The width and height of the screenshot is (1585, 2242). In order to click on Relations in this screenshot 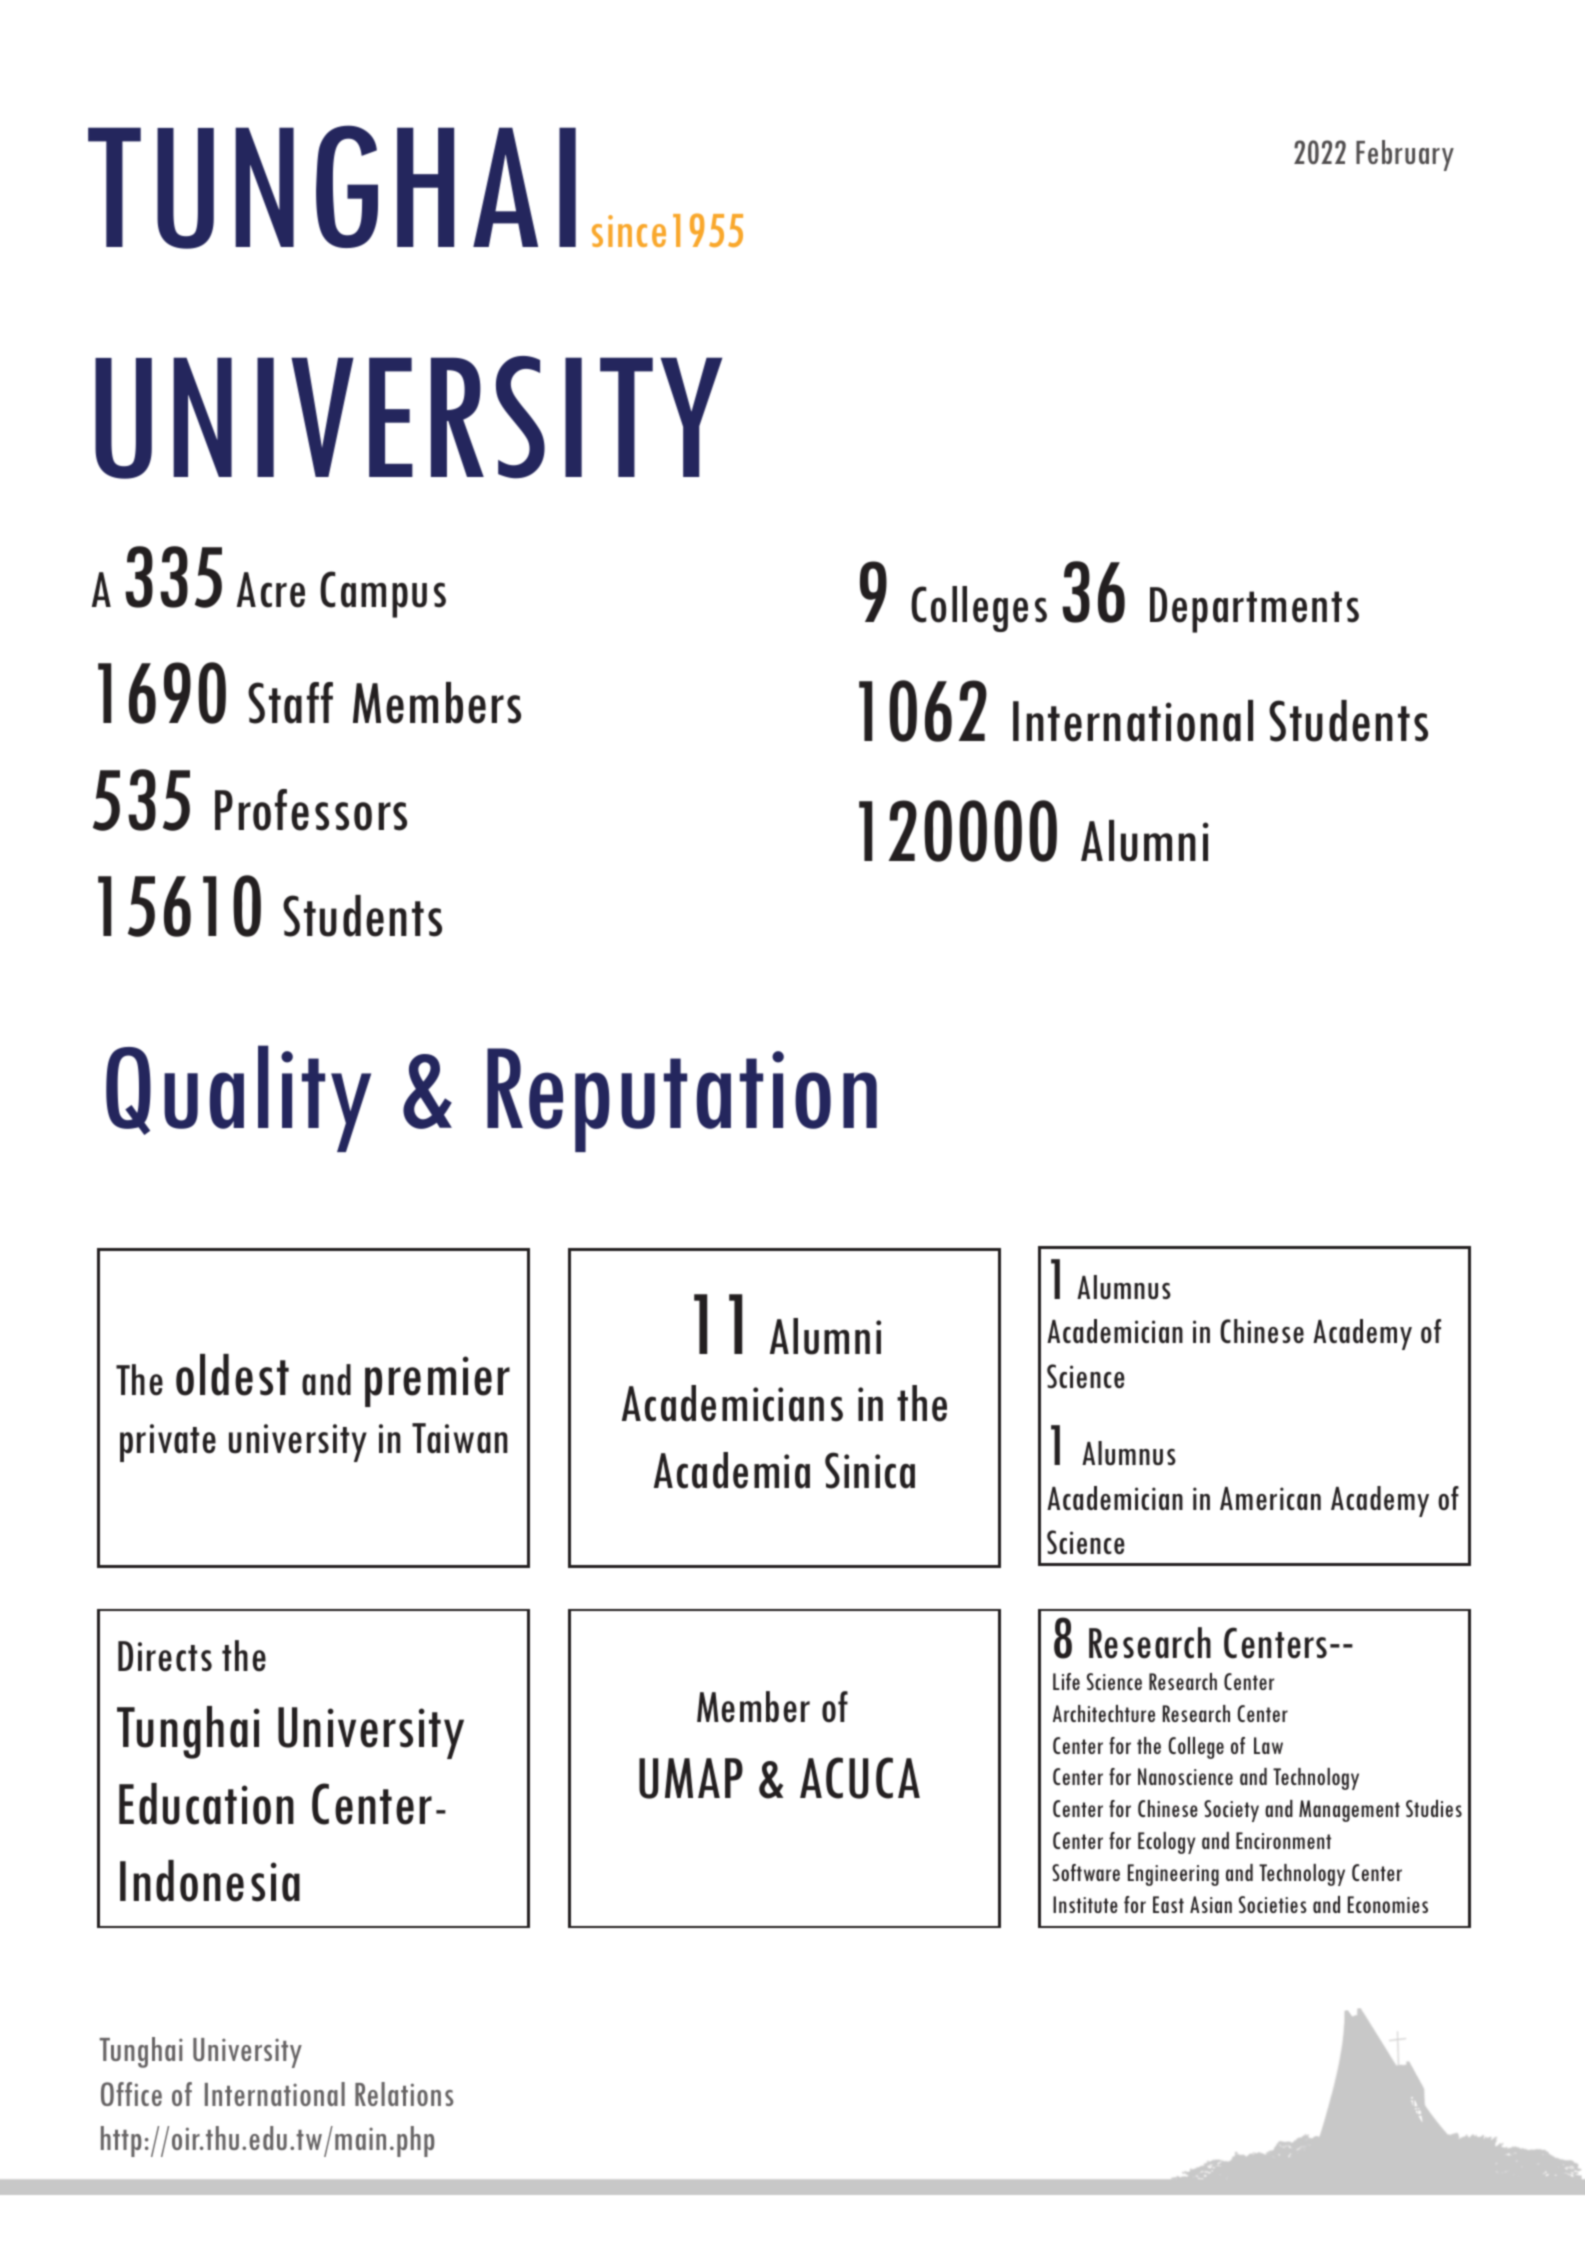, I will do `click(404, 2094)`.
